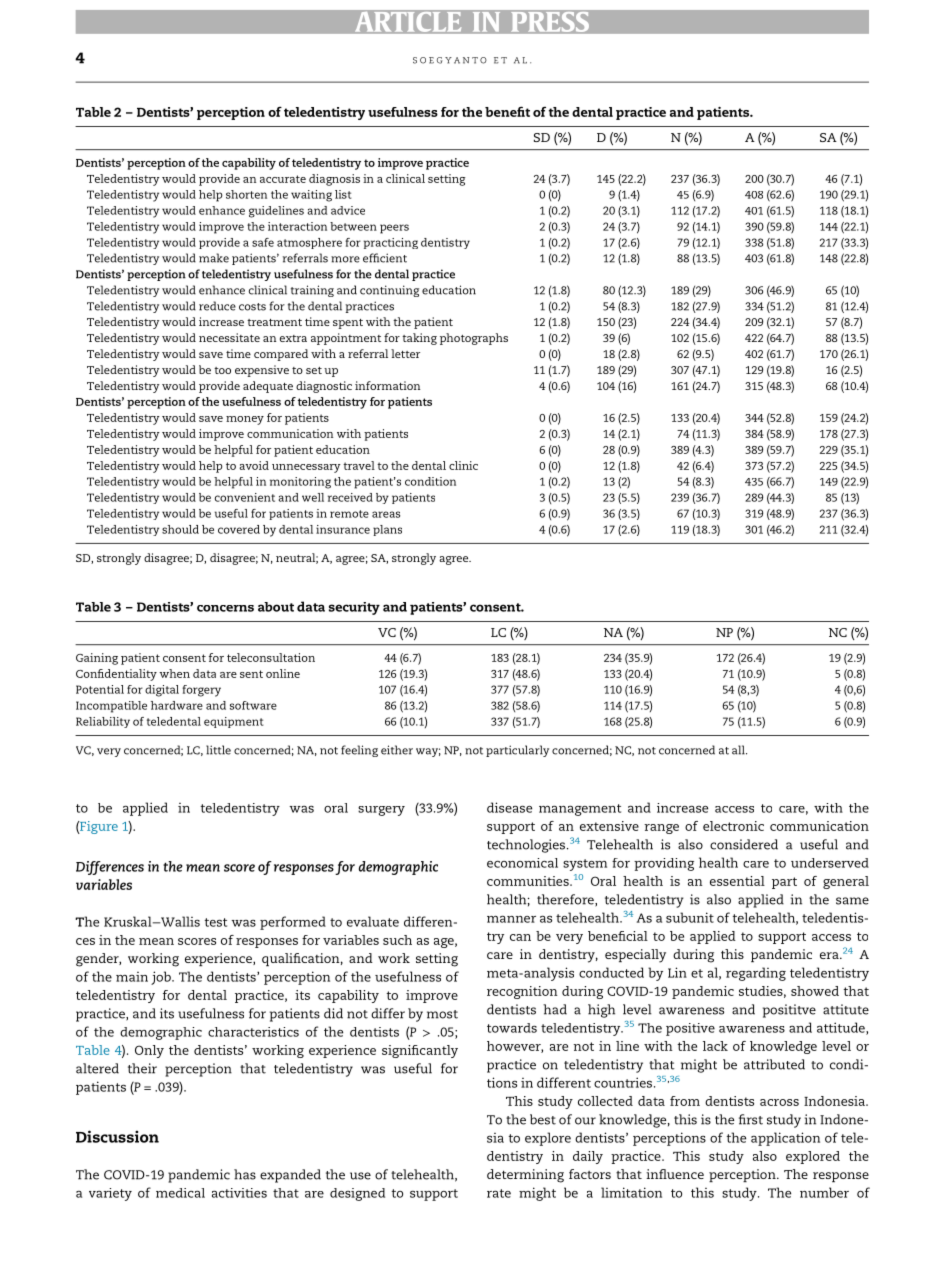  What do you see at coordinates (733, 826) in the image?
I see `electronic` at bounding box center [733, 826].
